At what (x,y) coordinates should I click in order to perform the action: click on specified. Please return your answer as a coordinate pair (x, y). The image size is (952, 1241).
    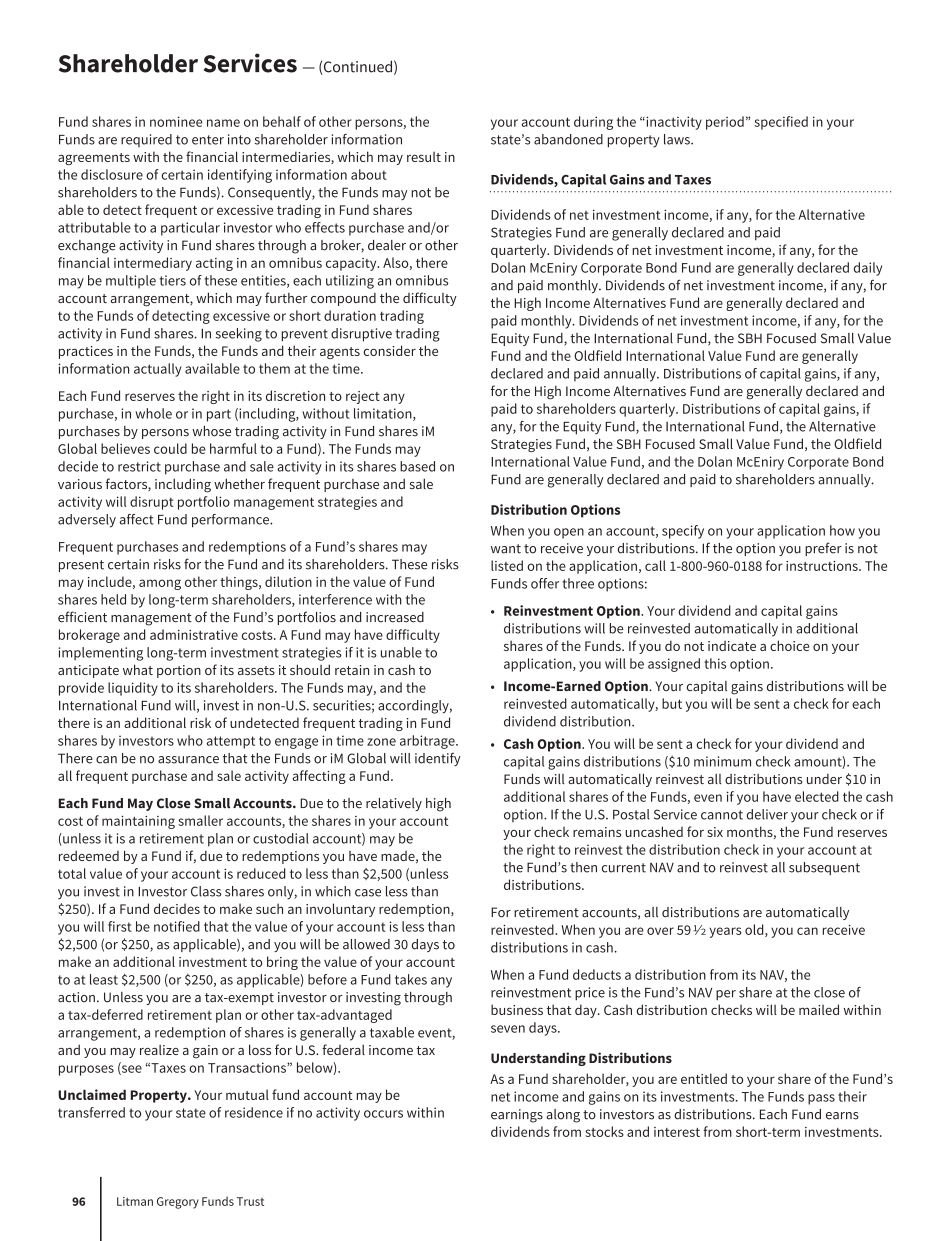
    Looking at the image, I should click on (781, 123).
